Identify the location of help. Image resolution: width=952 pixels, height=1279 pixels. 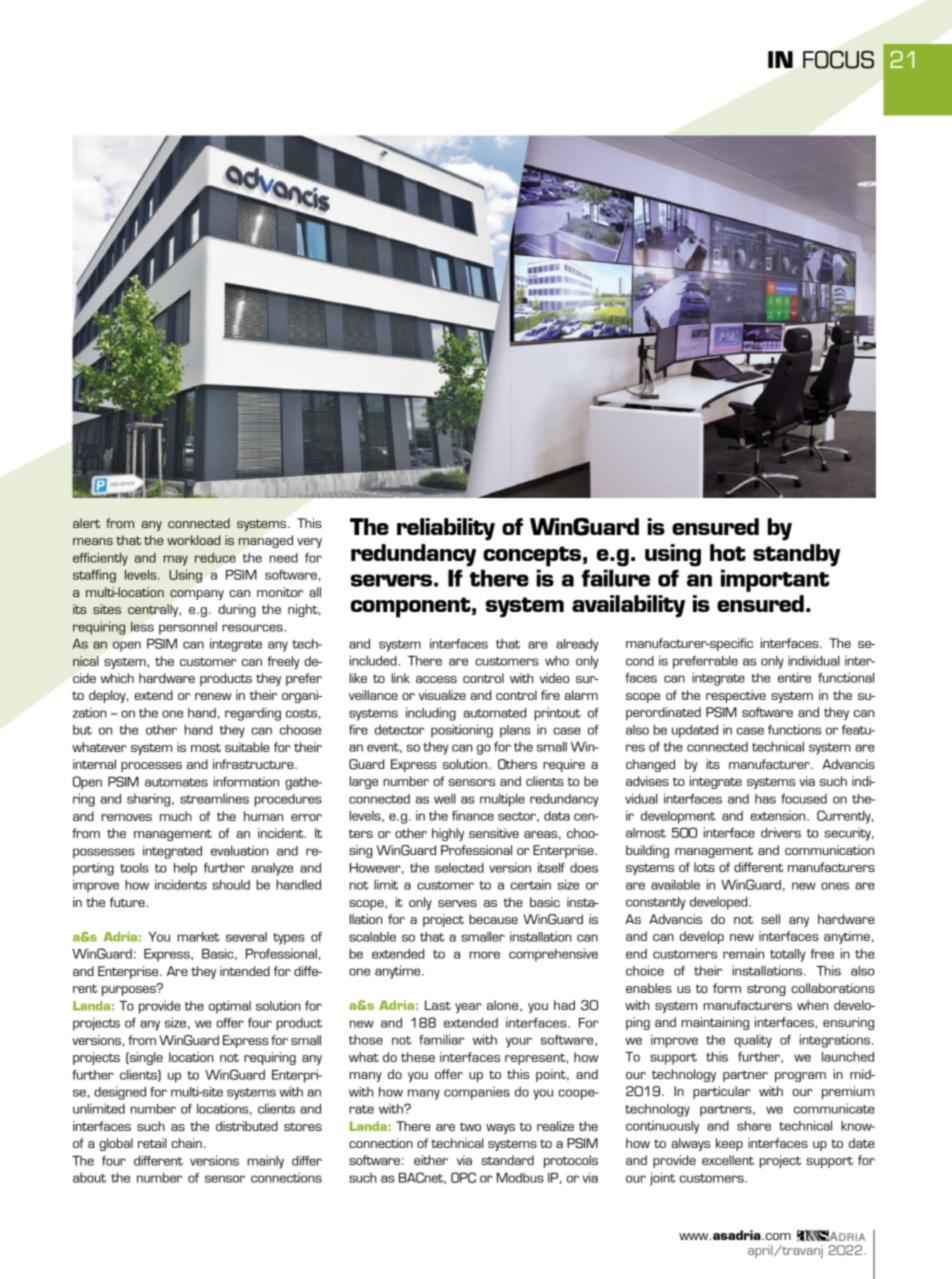
(185, 869).
